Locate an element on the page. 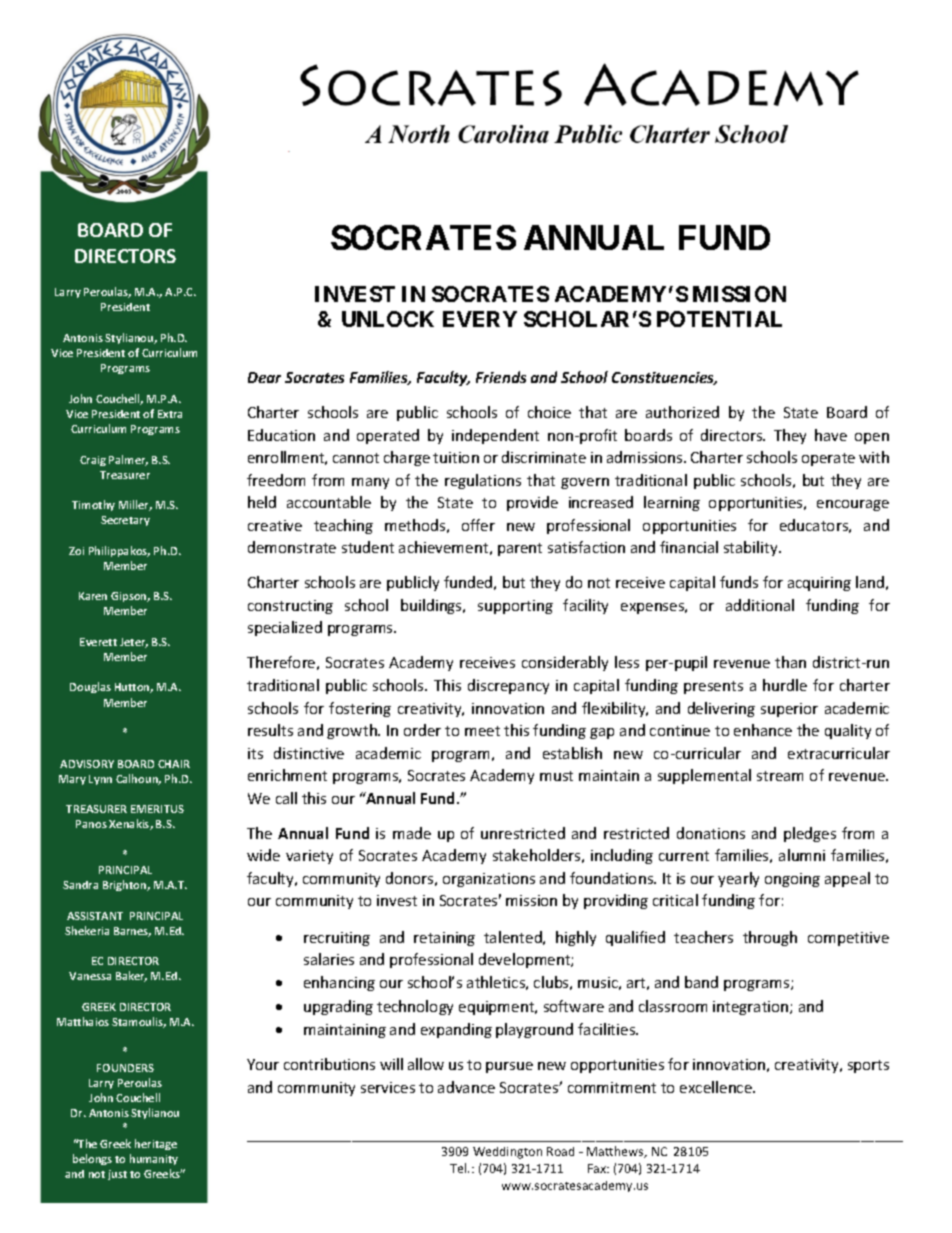  CHAIR is located at coordinates (174, 764).
